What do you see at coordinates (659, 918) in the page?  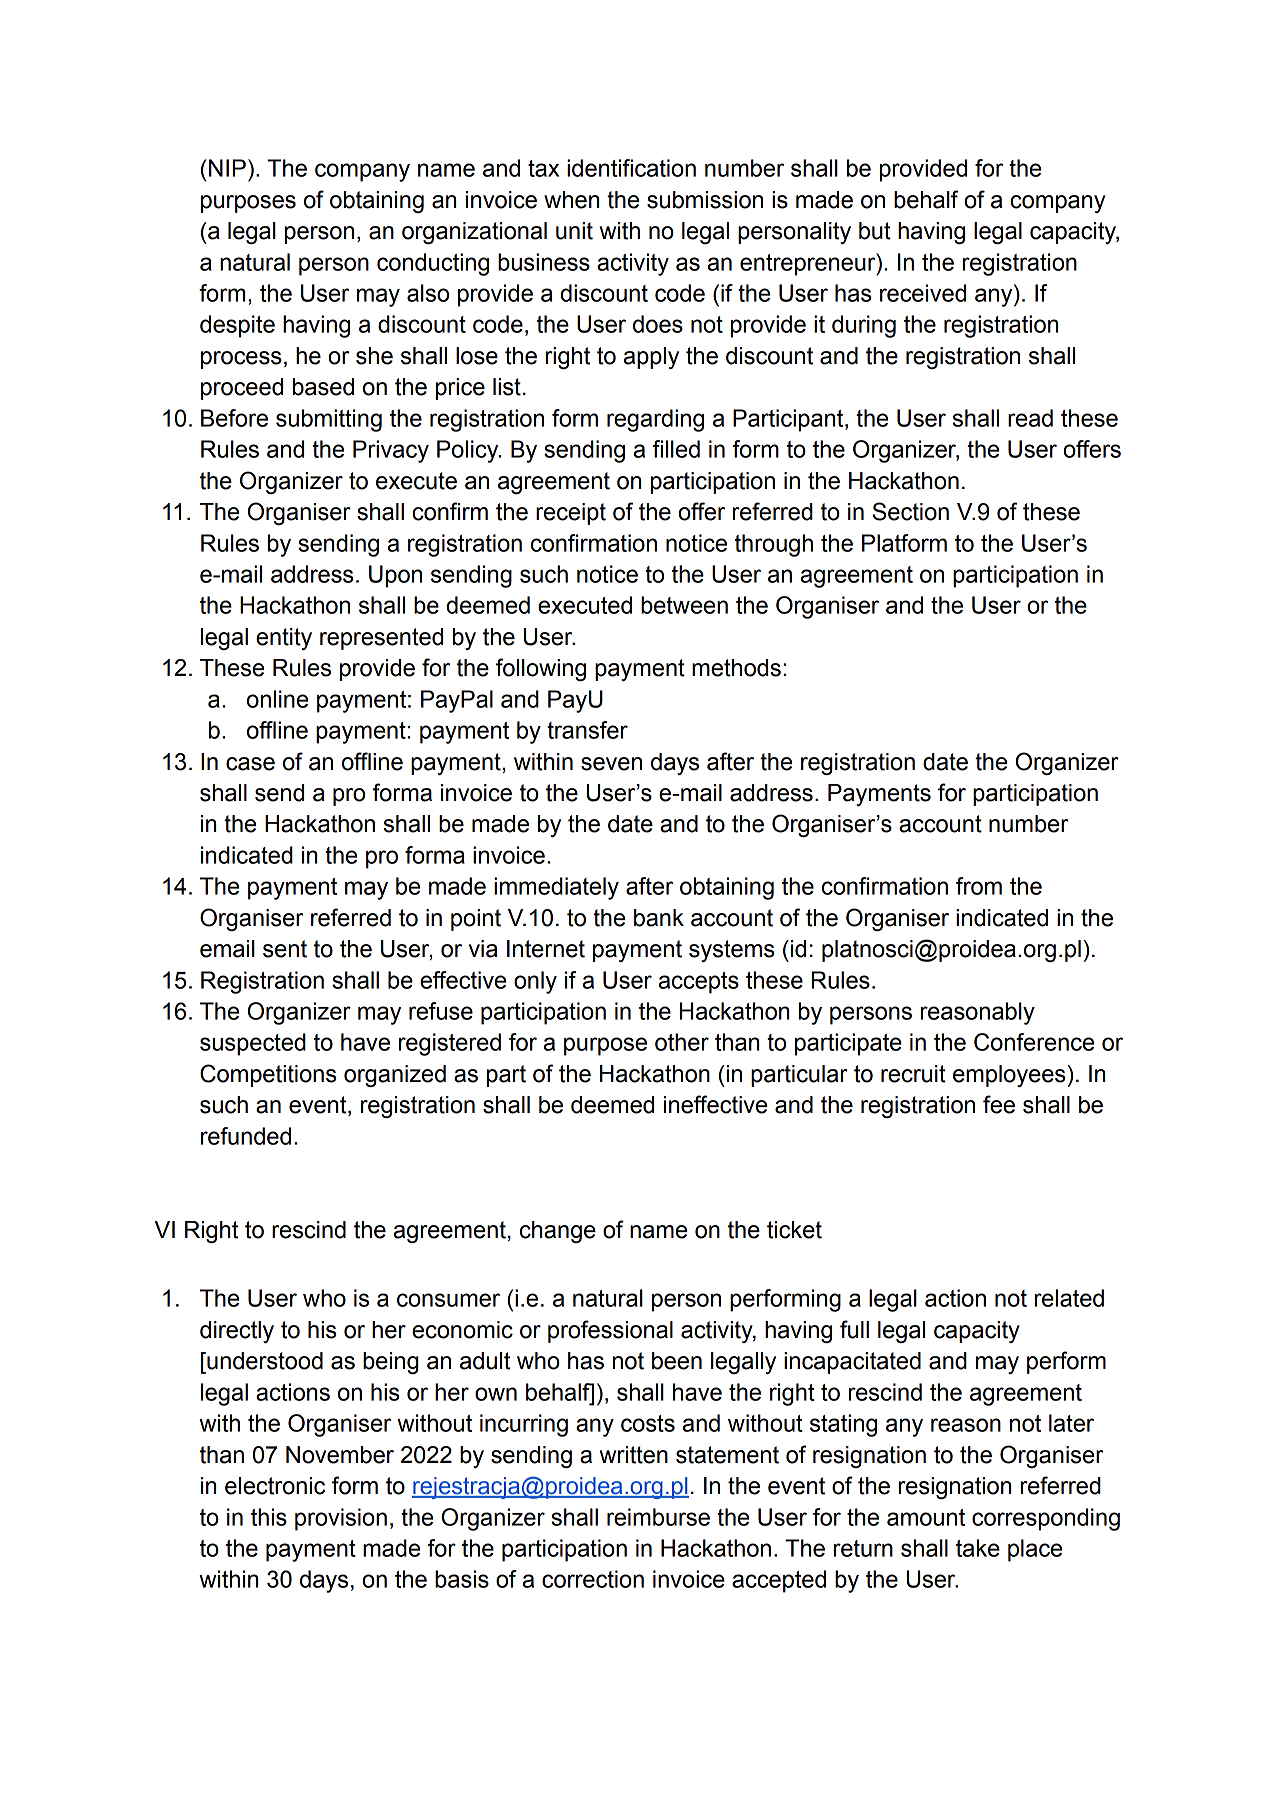 I see `bank` at bounding box center [659, 918].
